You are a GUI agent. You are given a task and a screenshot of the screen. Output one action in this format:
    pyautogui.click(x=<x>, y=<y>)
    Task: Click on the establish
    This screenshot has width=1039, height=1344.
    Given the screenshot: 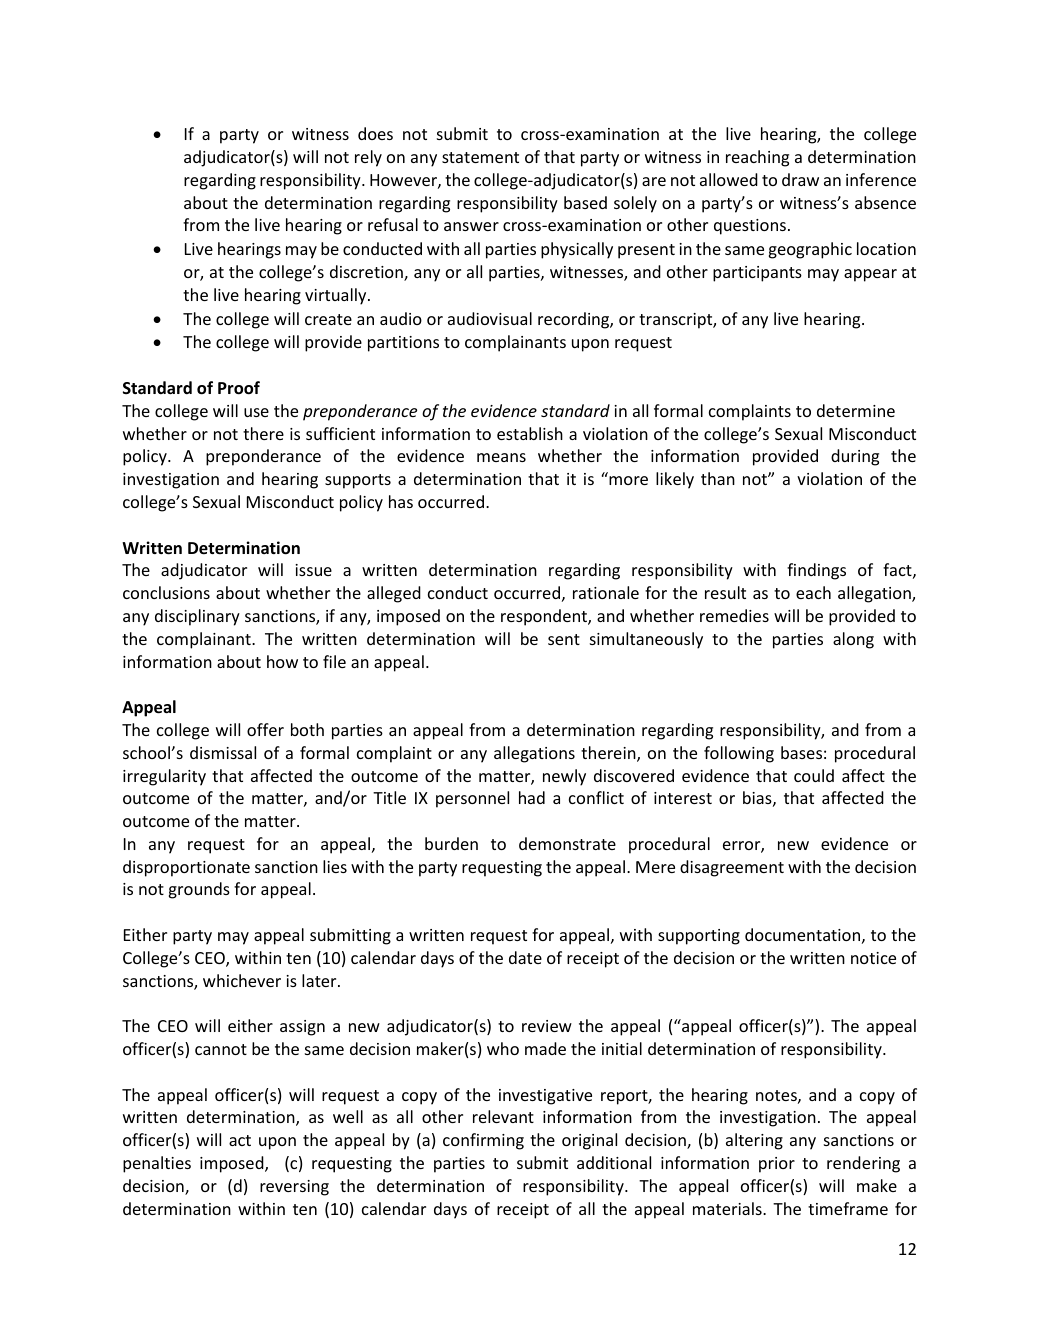 What is the action you would take?
    pyautogui.click(x=530, y=433)
